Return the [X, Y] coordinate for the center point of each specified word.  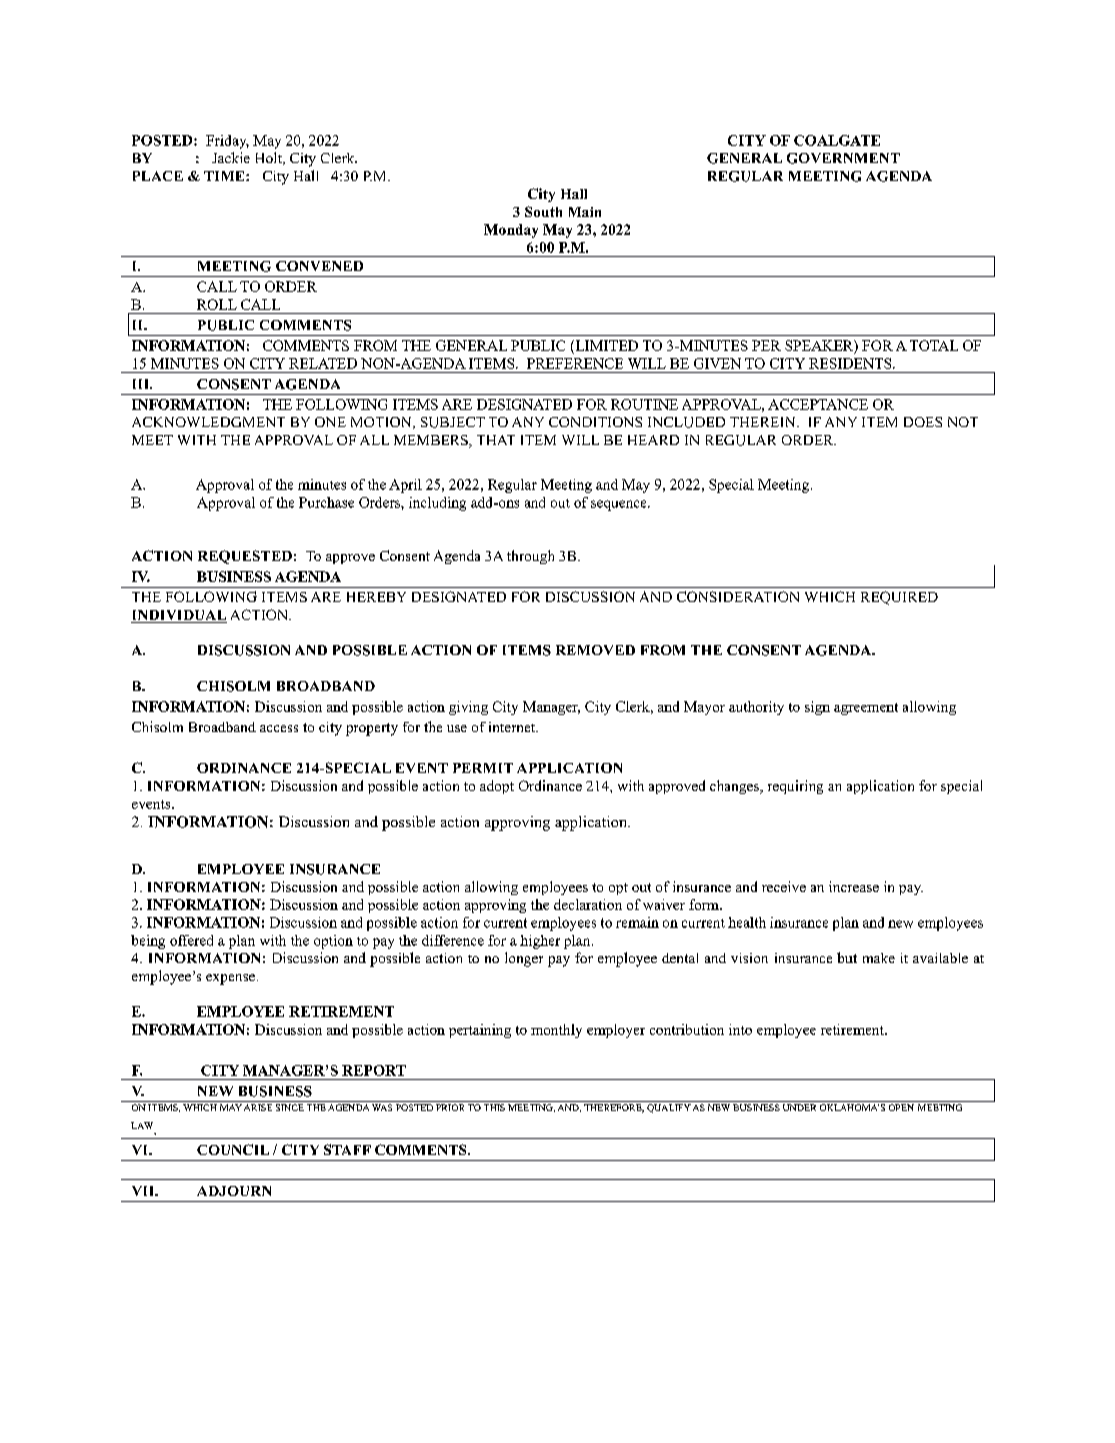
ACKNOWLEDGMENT [208, 422]
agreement [866, 709]
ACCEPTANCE [818, 404]
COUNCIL [233, 1149]
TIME [225, 176]
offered [191, 940]
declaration [588, 904]
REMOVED [595, 650]
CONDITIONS [595, 422]
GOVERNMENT [843, 158]
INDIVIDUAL [179, 616]
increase [854, 886]
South [543, 211]
